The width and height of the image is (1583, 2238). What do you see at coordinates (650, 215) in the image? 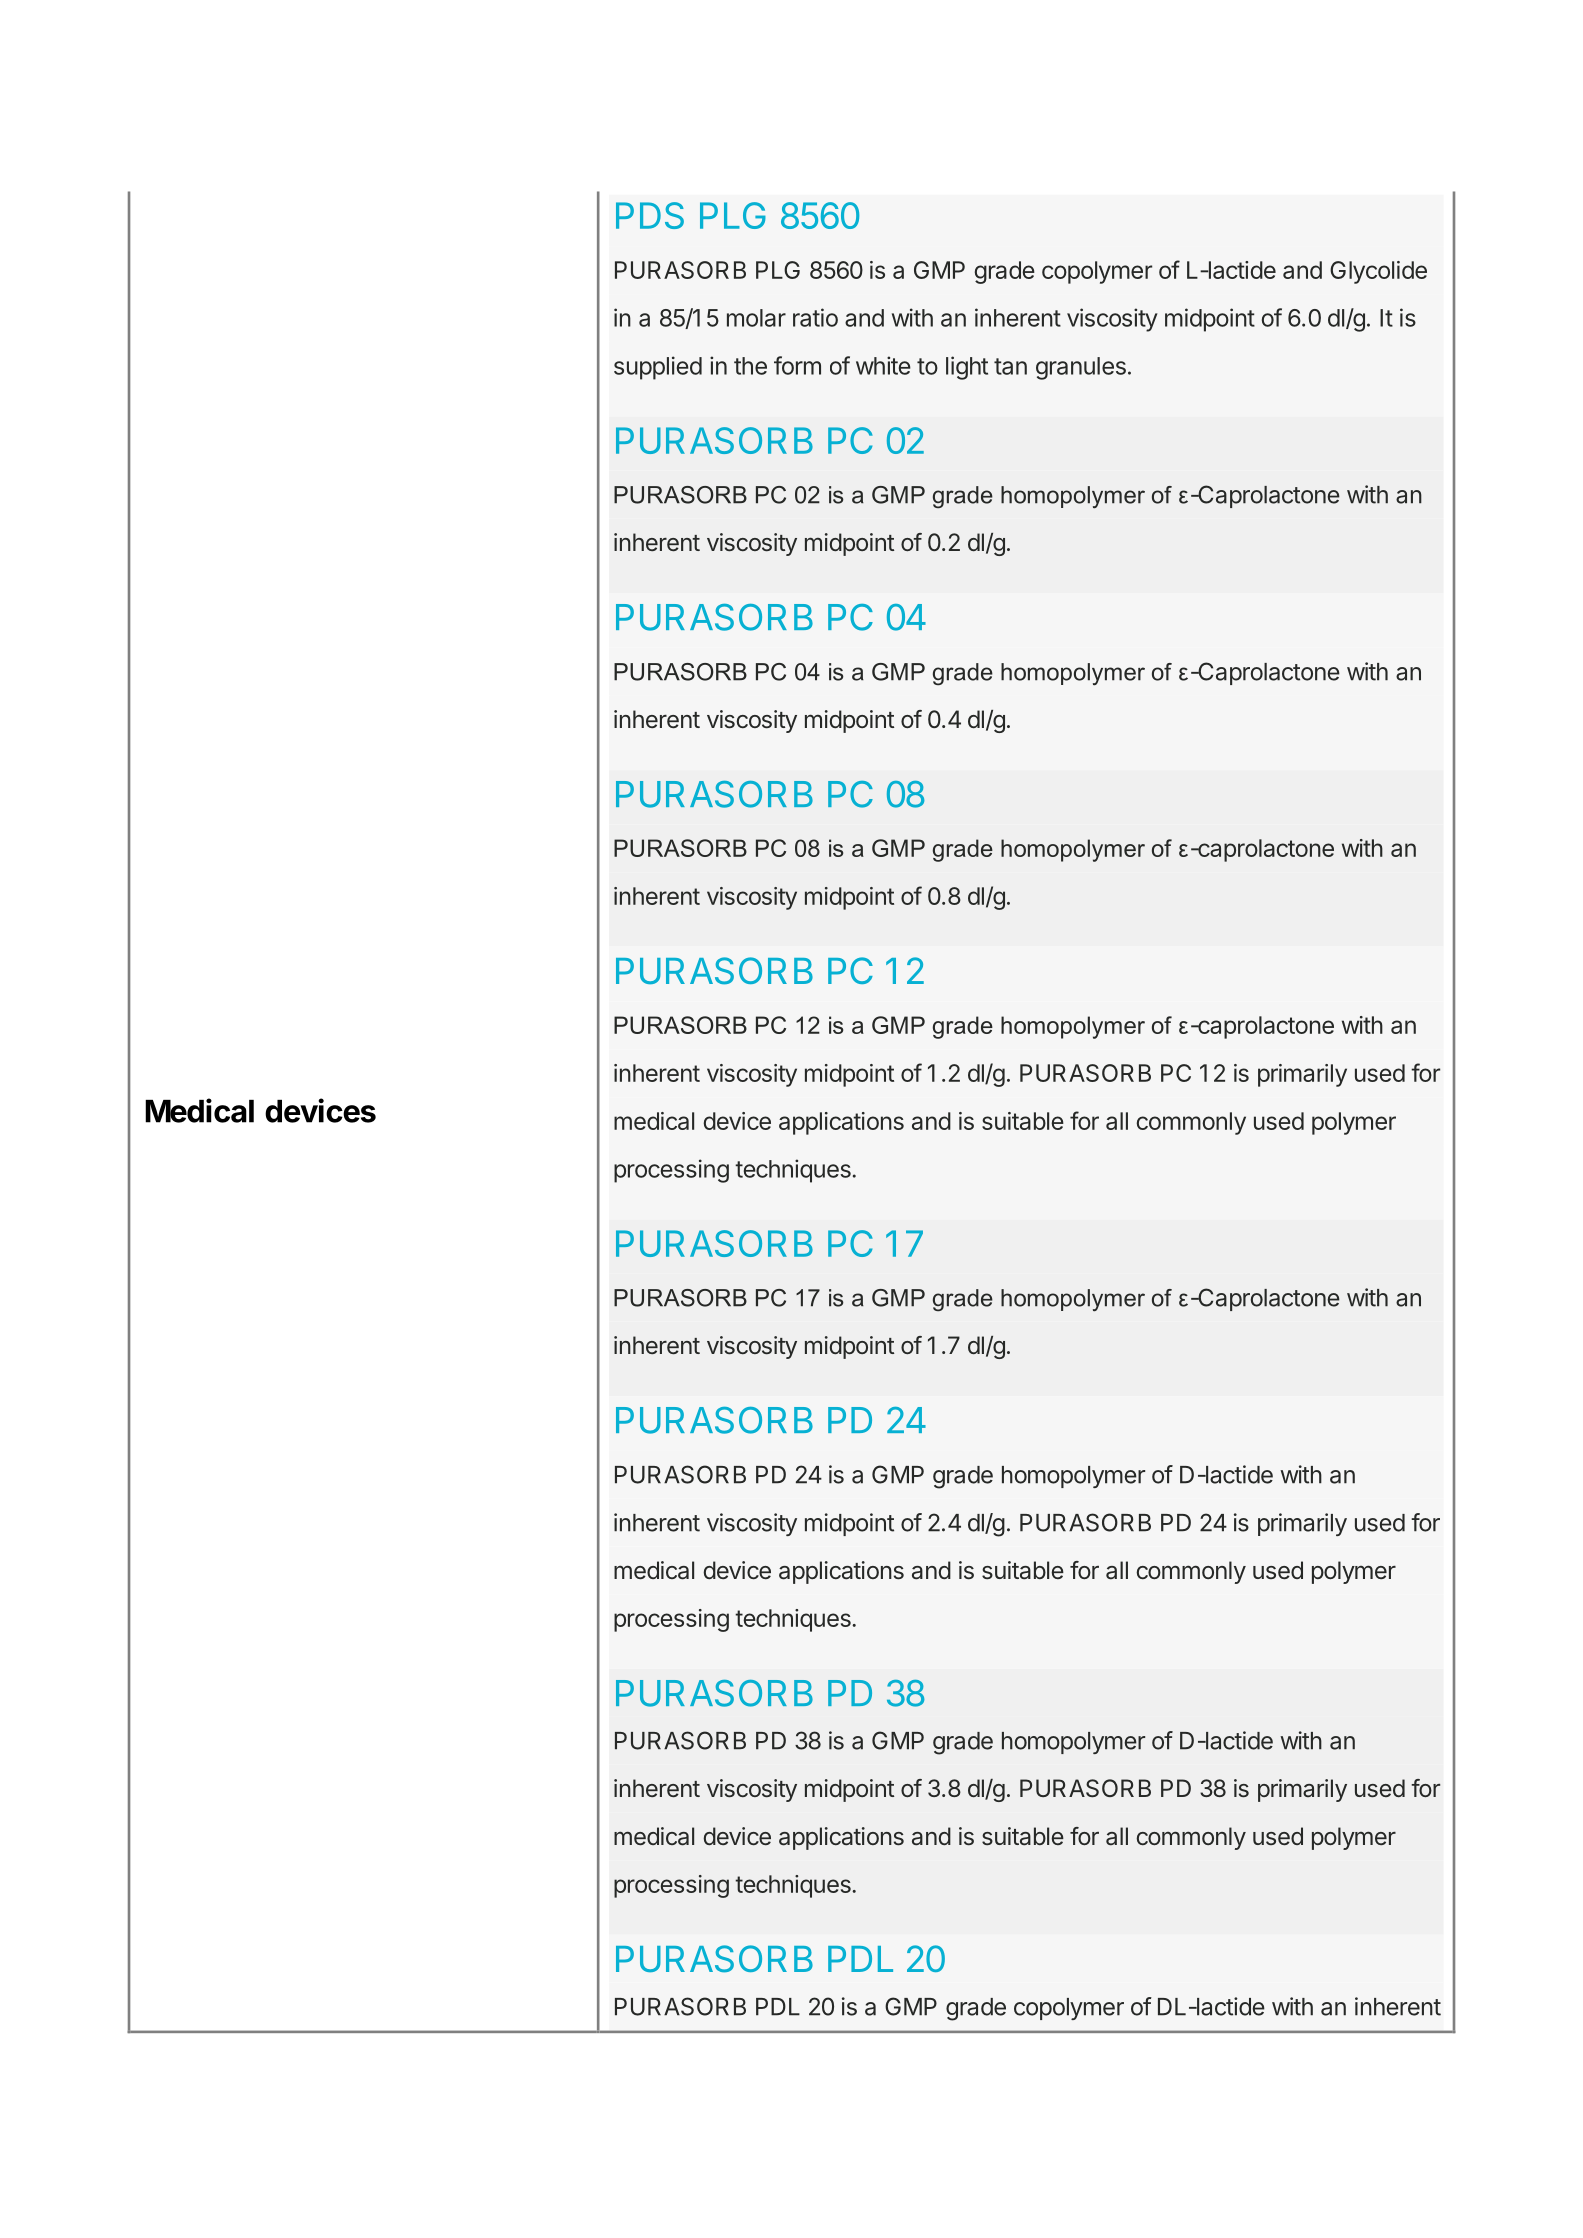
I see `PDS` at bounding box center [650, 215].
